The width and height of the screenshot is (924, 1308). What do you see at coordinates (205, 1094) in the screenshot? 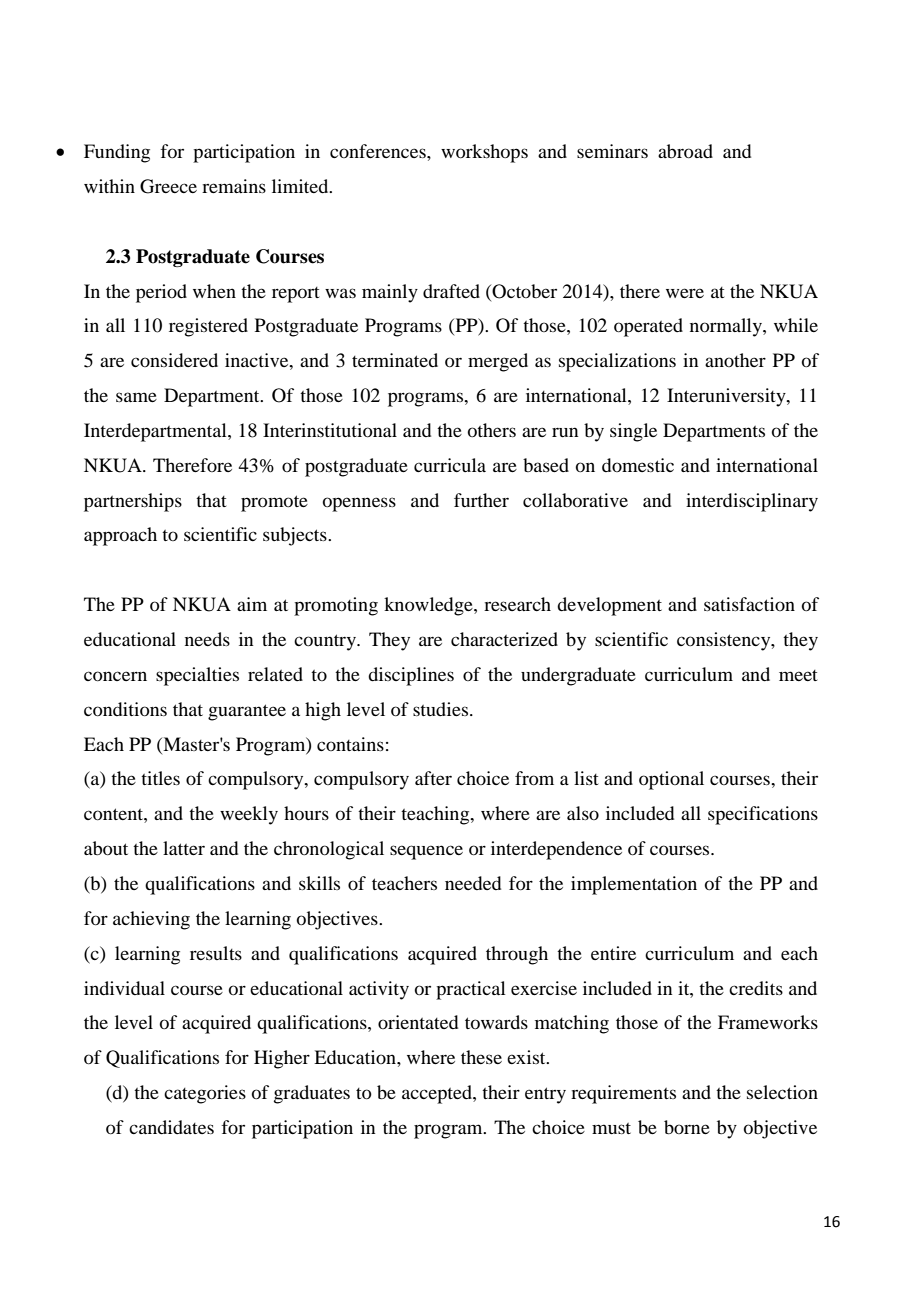
I see `categories` at bounding box center [205, 1094].
